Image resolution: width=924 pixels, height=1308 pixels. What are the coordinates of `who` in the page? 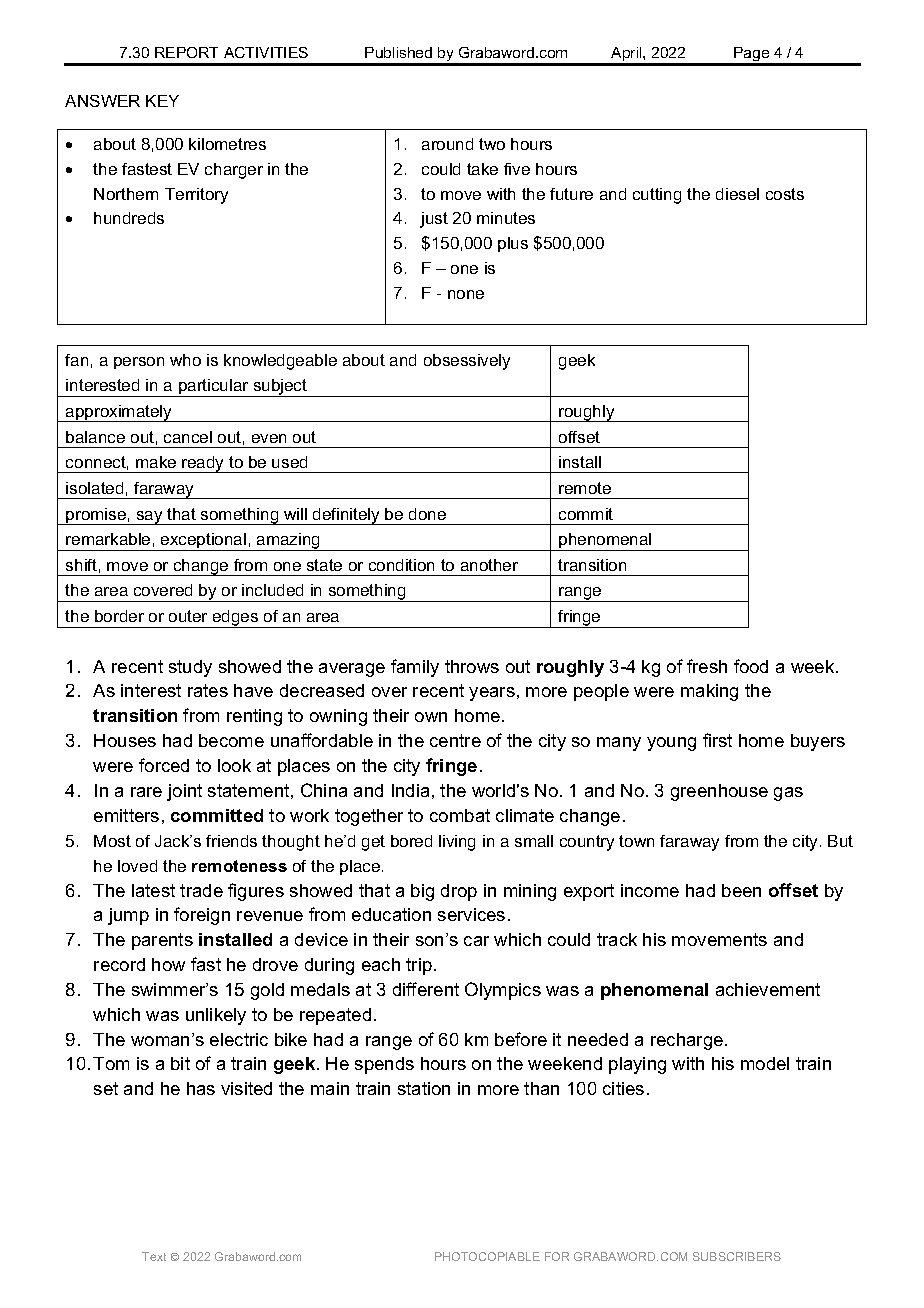 It's located at (185, 360).
